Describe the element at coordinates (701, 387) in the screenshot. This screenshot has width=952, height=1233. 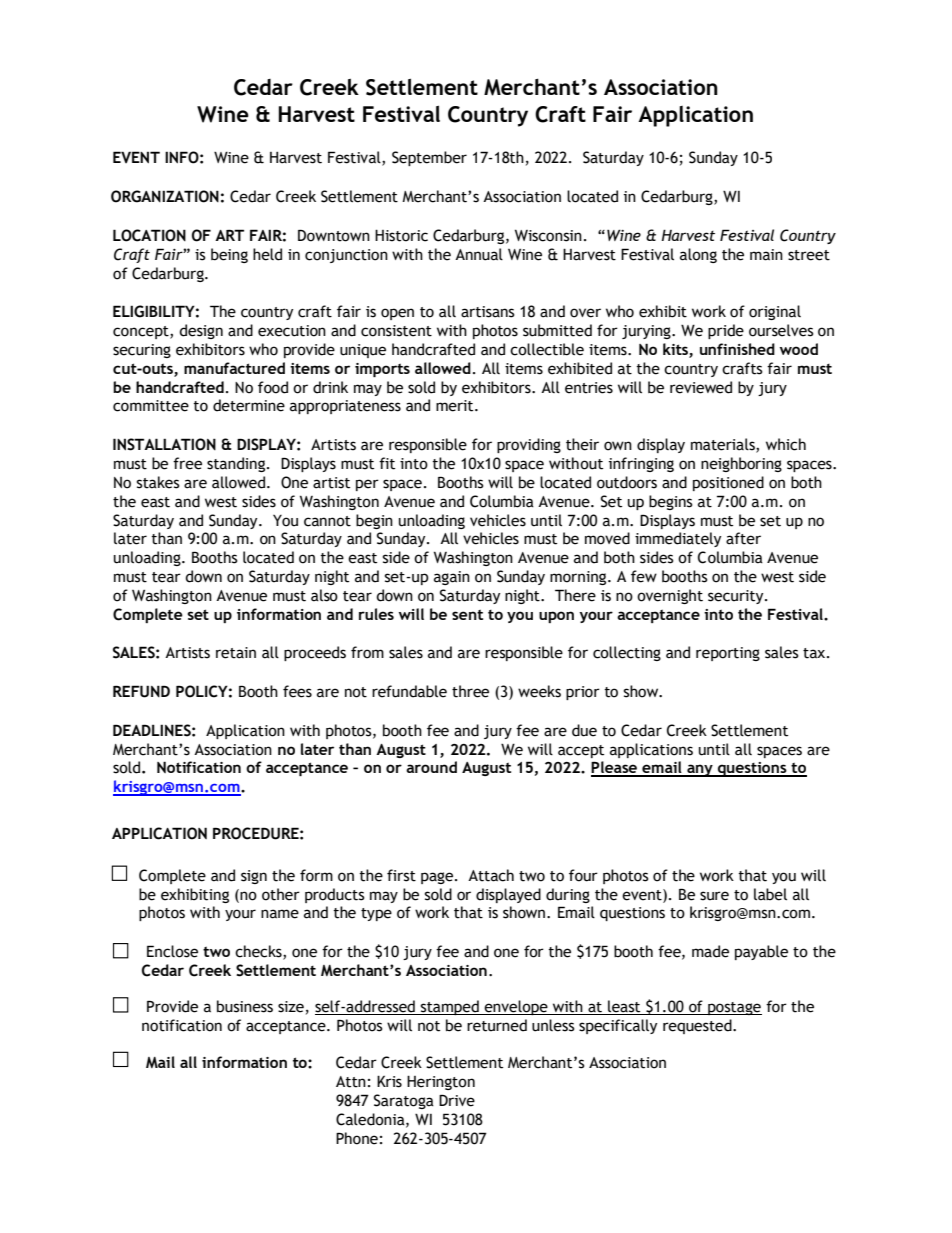
I see `reviewed` at that location.
